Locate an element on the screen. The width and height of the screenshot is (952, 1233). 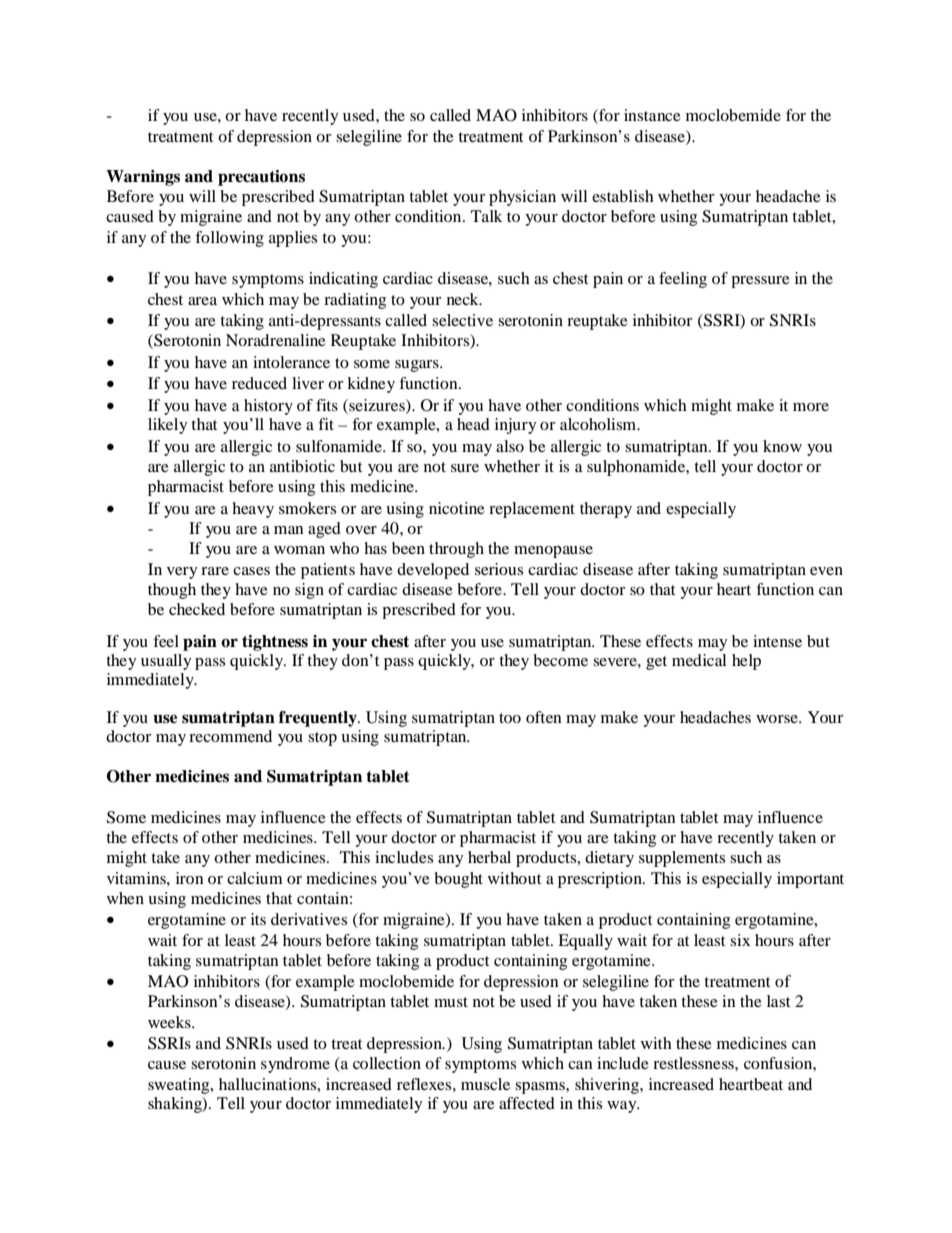
muscle is located at coordinates (485, 1084).
